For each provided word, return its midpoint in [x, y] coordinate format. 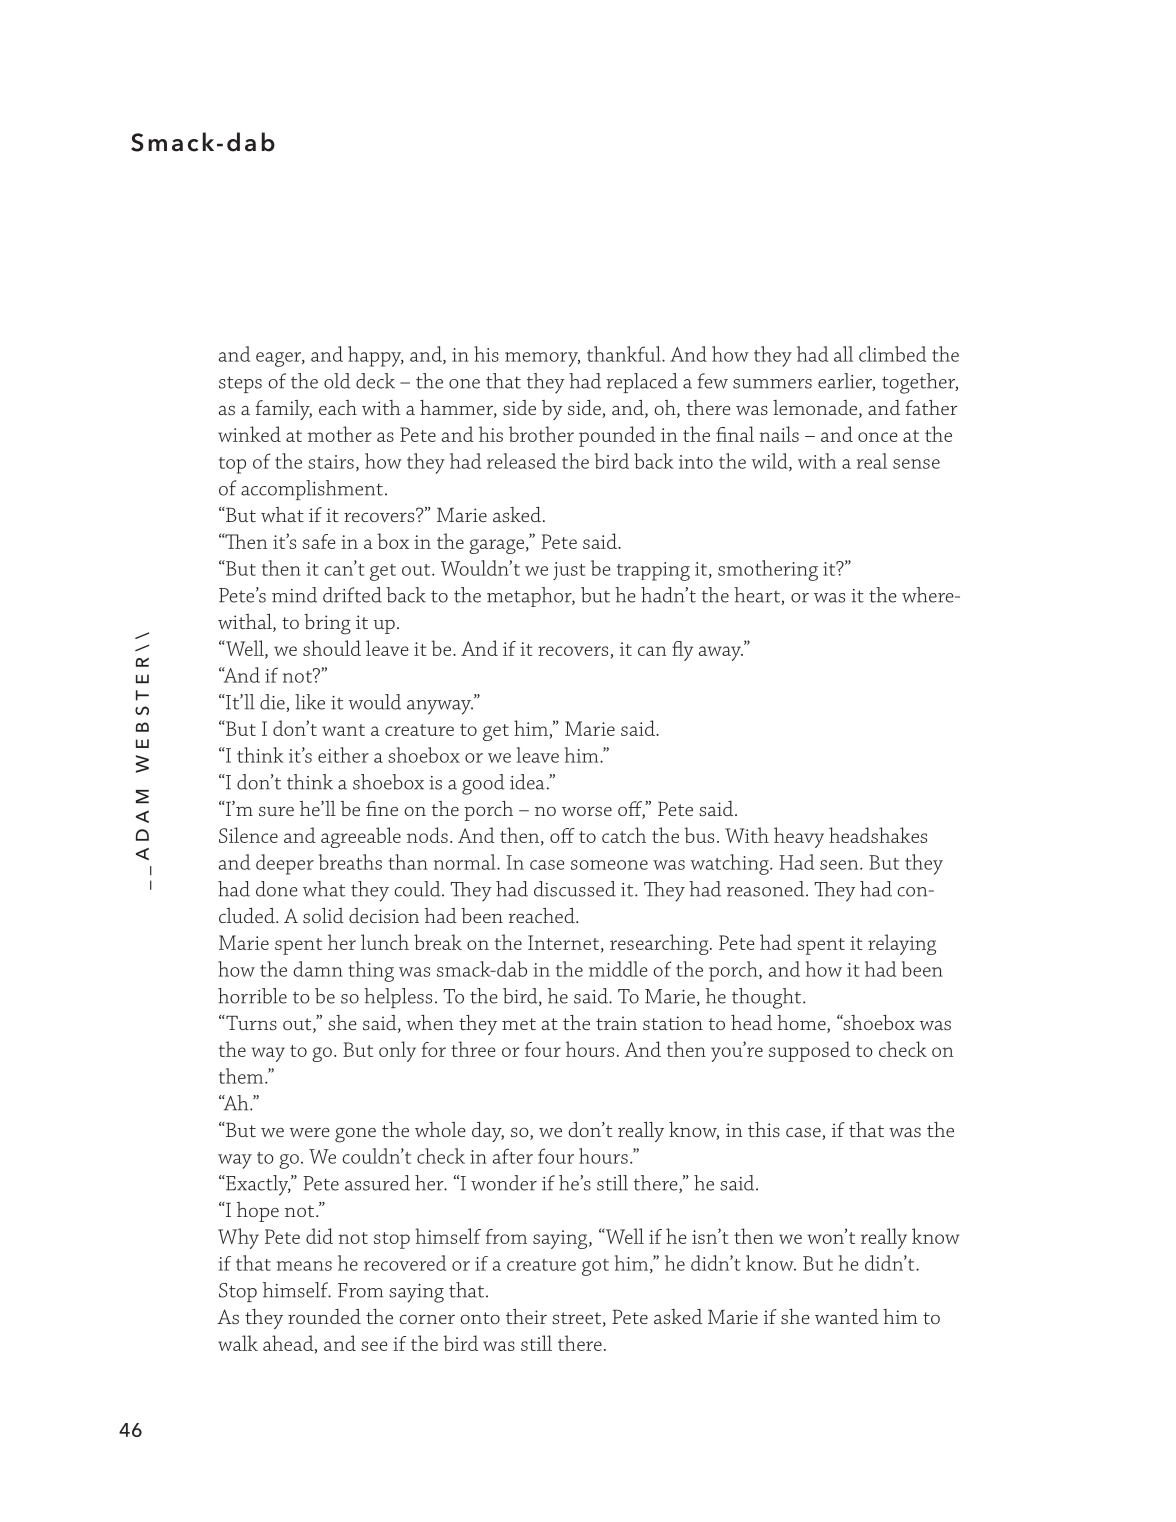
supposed [809, 1051]
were [310, 1132]
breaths [350, 862]
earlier [846, 382]
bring [327, 624]
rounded [324, 1316]
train [616, 1023]
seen [840, 865]
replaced [642, 383]
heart [758, 596]
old [337, 381]
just [569, 571]
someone [609, 865]
